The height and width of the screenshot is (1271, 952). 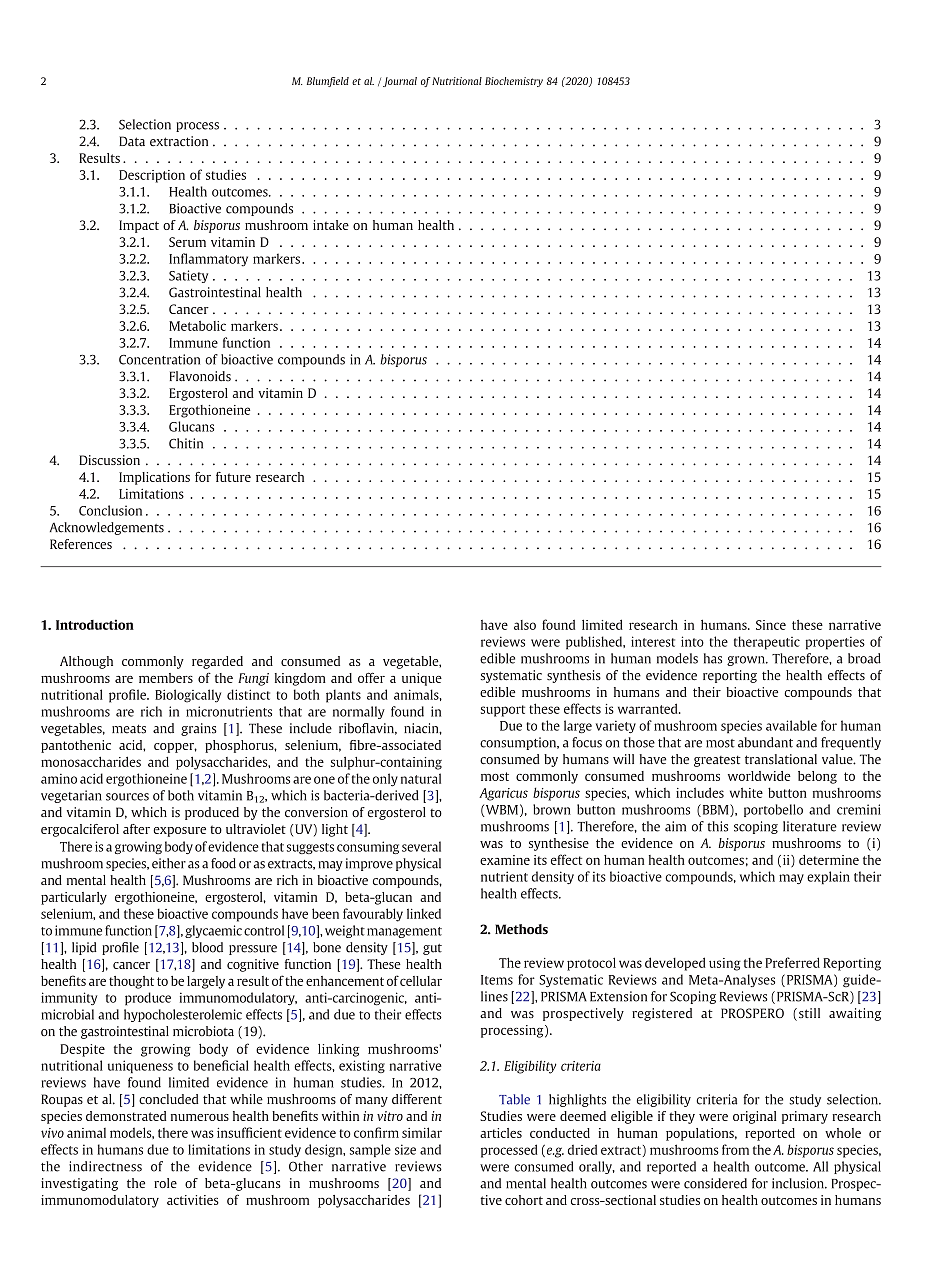 What do you see at coordinates (405, 1149) in the screenshot?
I see `size` at bounding box center [405, 1149].
